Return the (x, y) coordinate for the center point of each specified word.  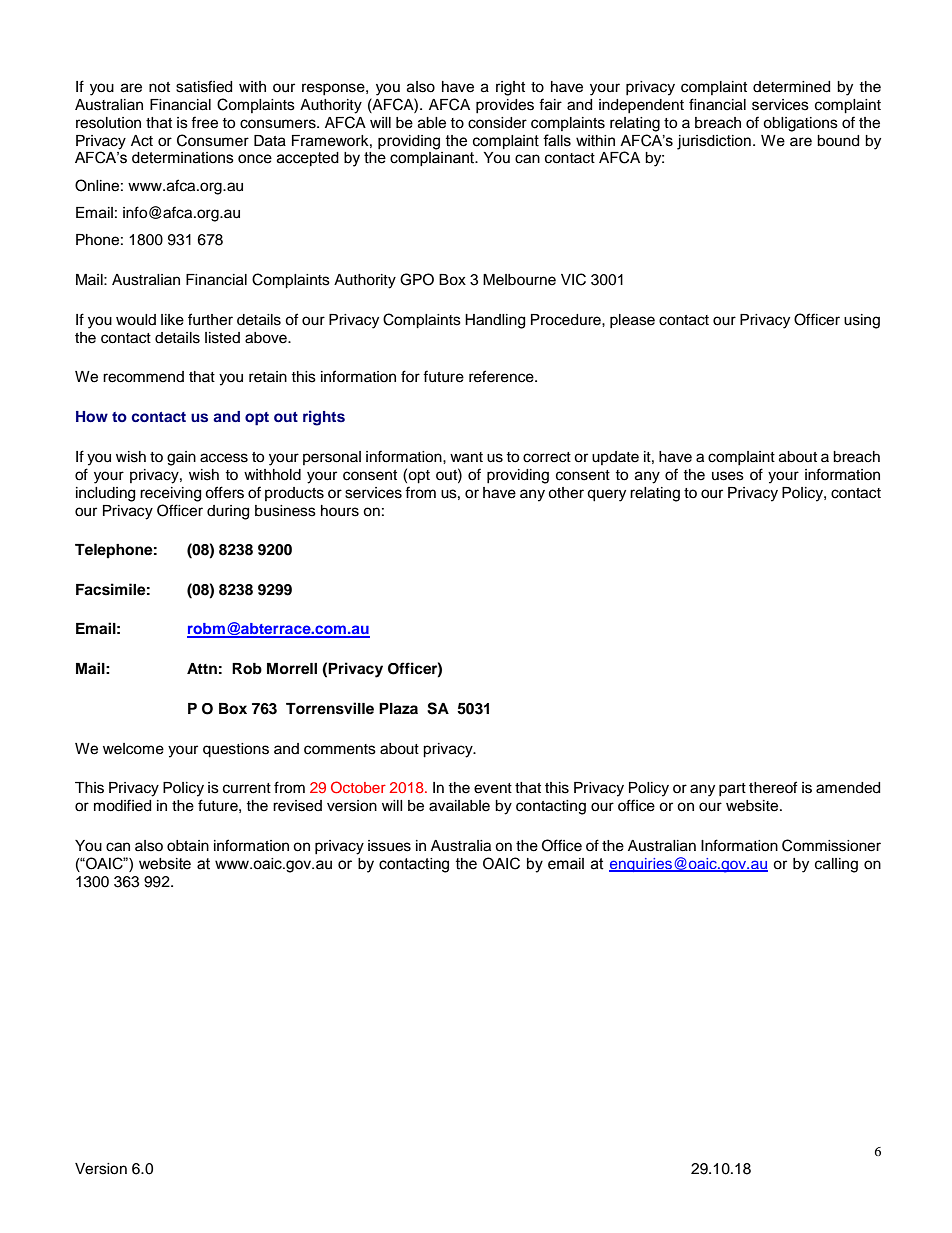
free (204, 122)
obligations (800, 124)
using (862, 321)
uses (728, 476)
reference (502, 376)
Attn (202, 668)
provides (505, 106)
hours (340, 511)
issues (389, 846)
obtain (188, 846)
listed (222, 338)
